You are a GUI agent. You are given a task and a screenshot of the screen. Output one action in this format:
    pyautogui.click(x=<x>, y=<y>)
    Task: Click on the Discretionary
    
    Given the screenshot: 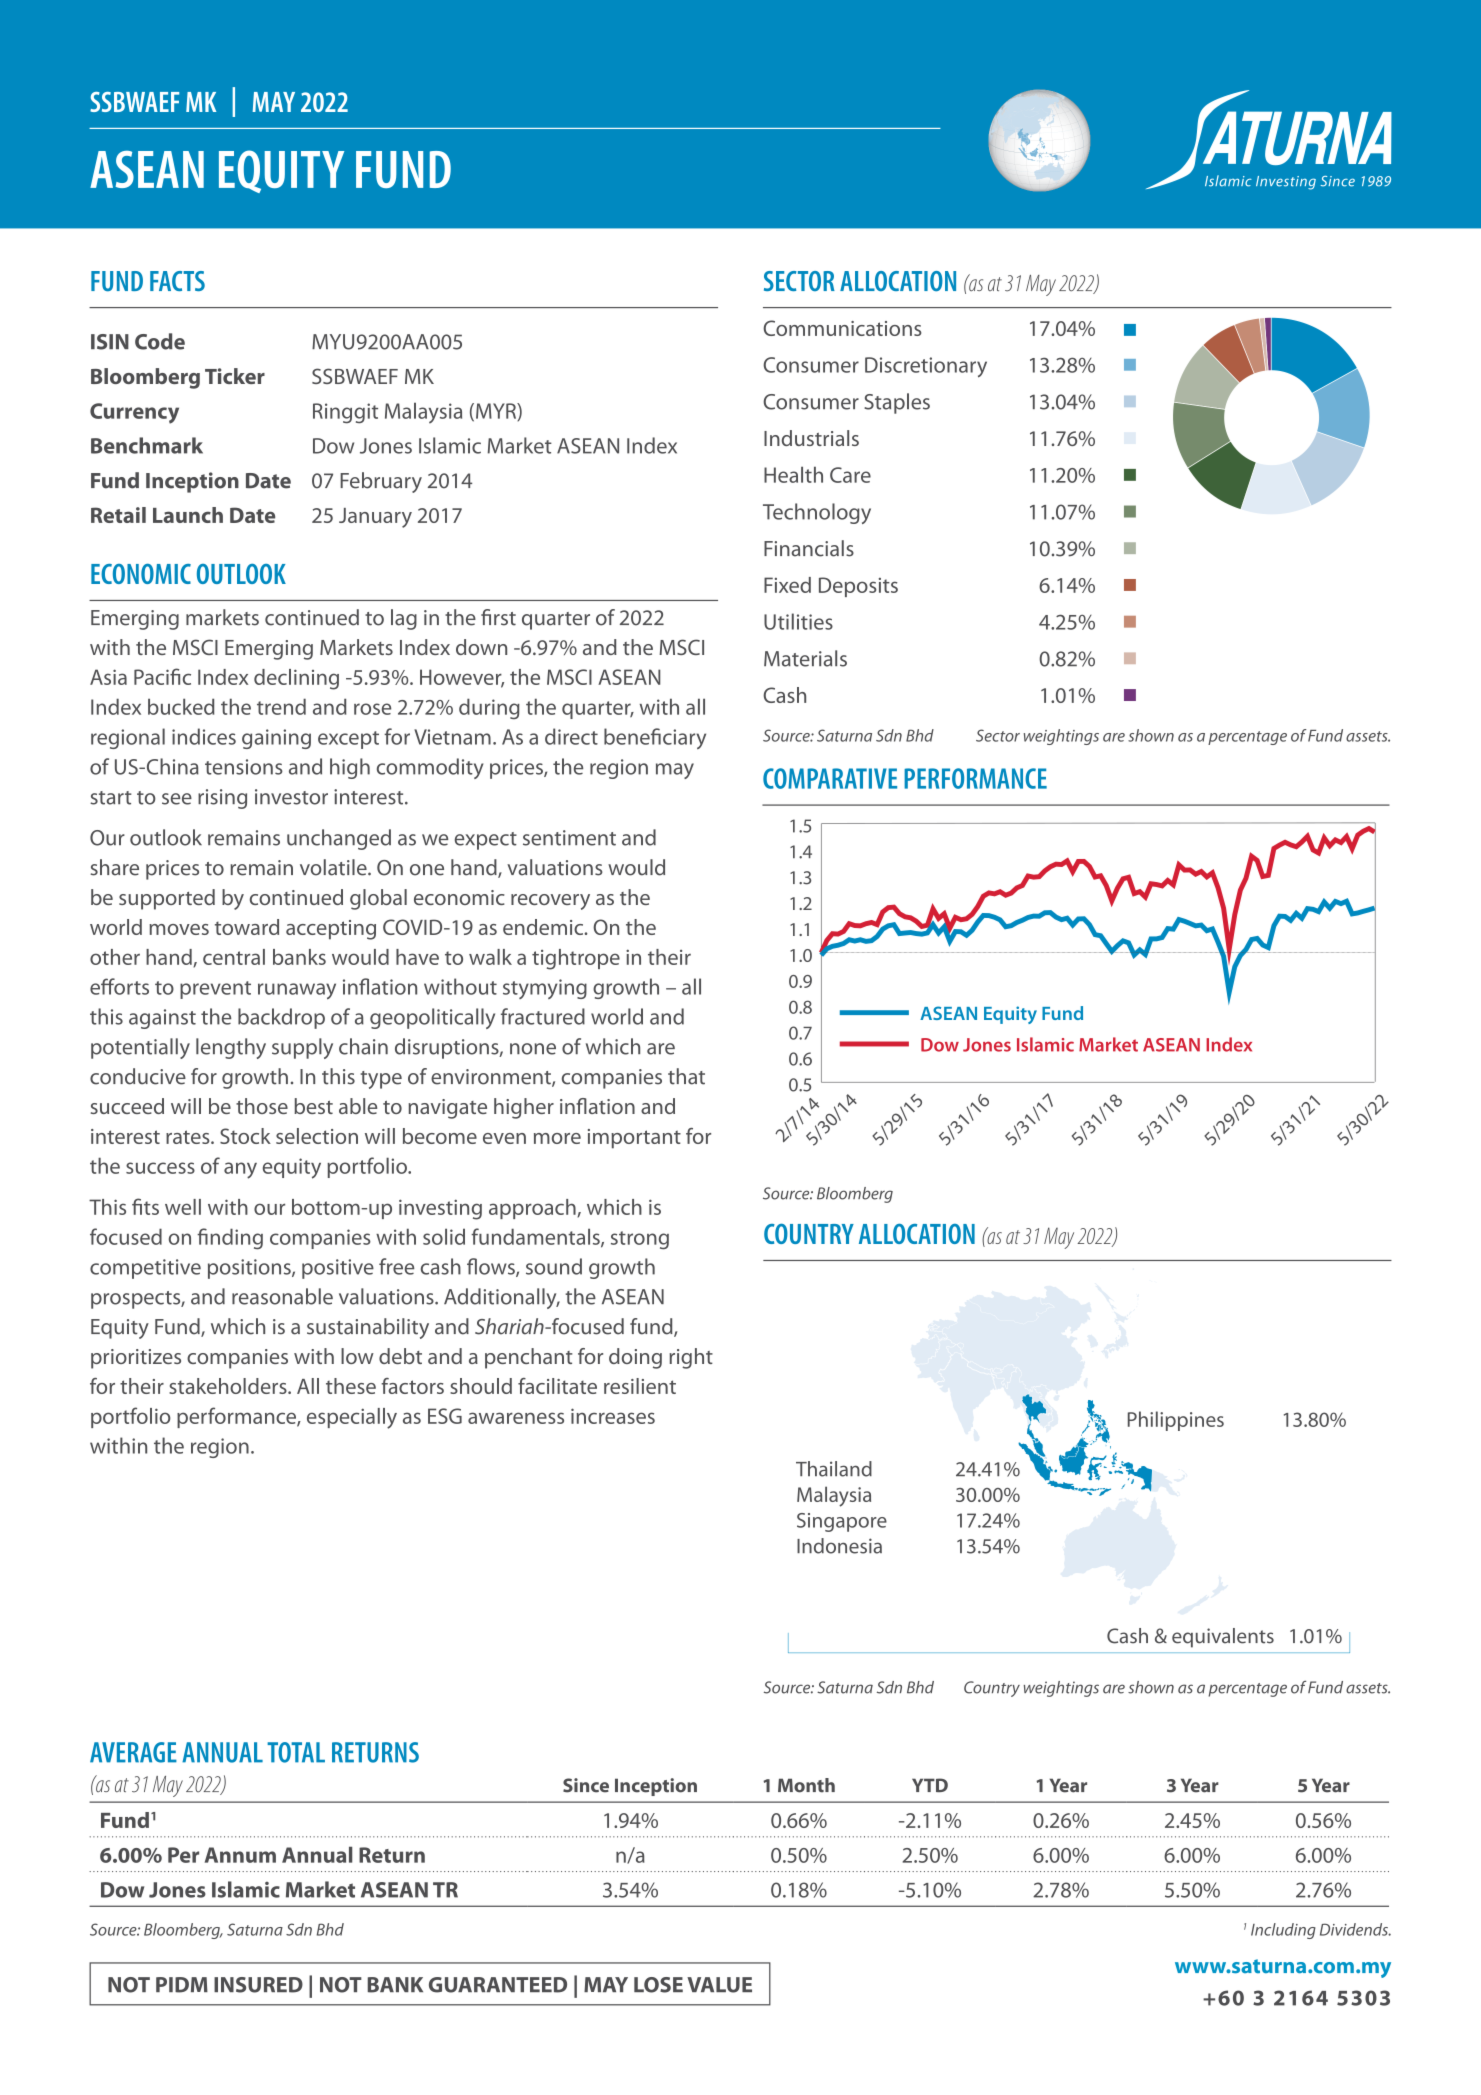 What is the action you would take?
    pyautogui.click(x=926, y=367)
